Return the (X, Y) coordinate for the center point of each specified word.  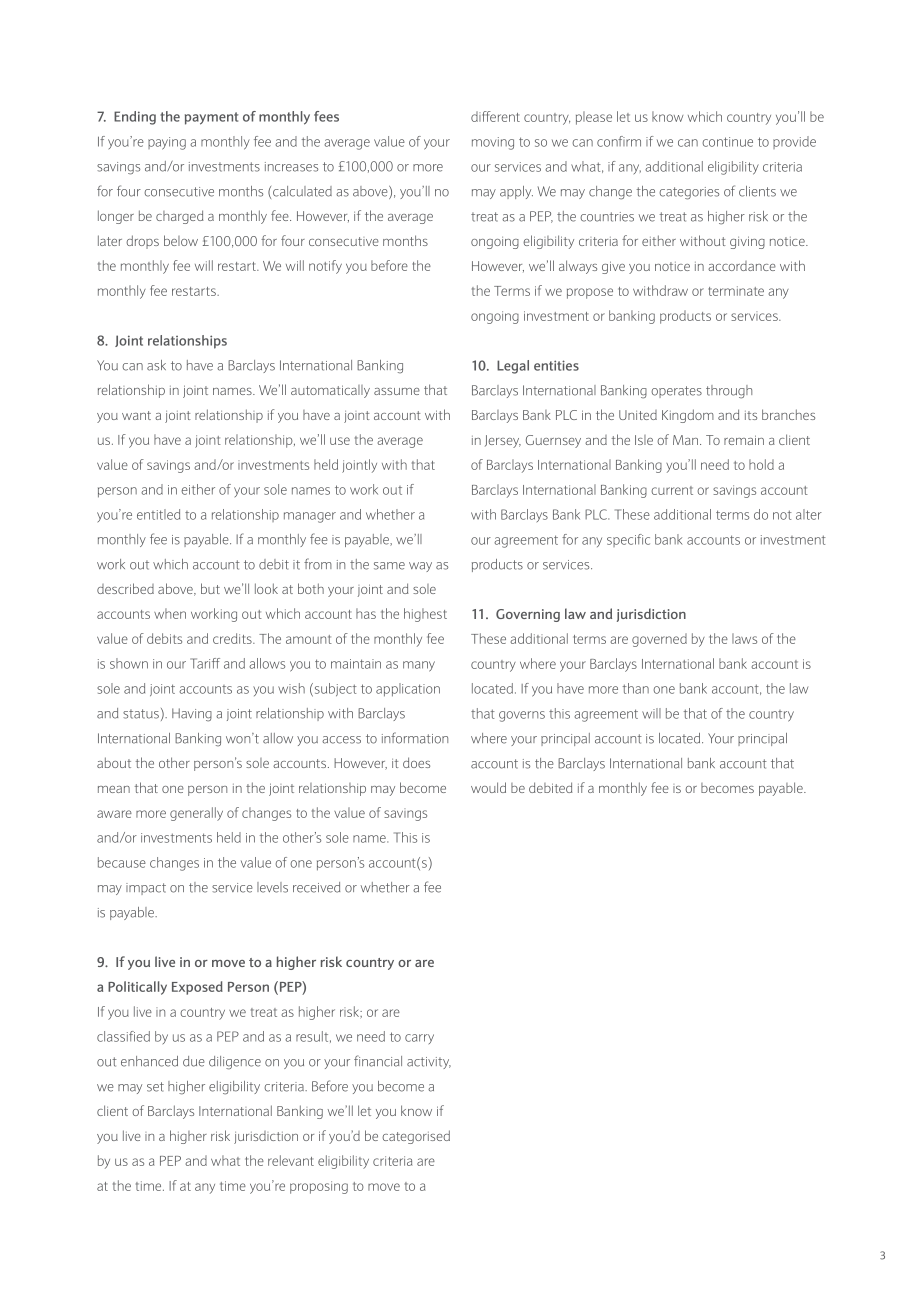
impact (146, 889)
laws (744, 638)
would (488, 787)
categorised (416, 1137)
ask (156, 365)
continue (727, 142)
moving (493, 143)
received (316, 887)
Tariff (205, 663)
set (155, 1087)
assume (397, 391)
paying (167, 143)
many (419, 666)
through (729, 392)
